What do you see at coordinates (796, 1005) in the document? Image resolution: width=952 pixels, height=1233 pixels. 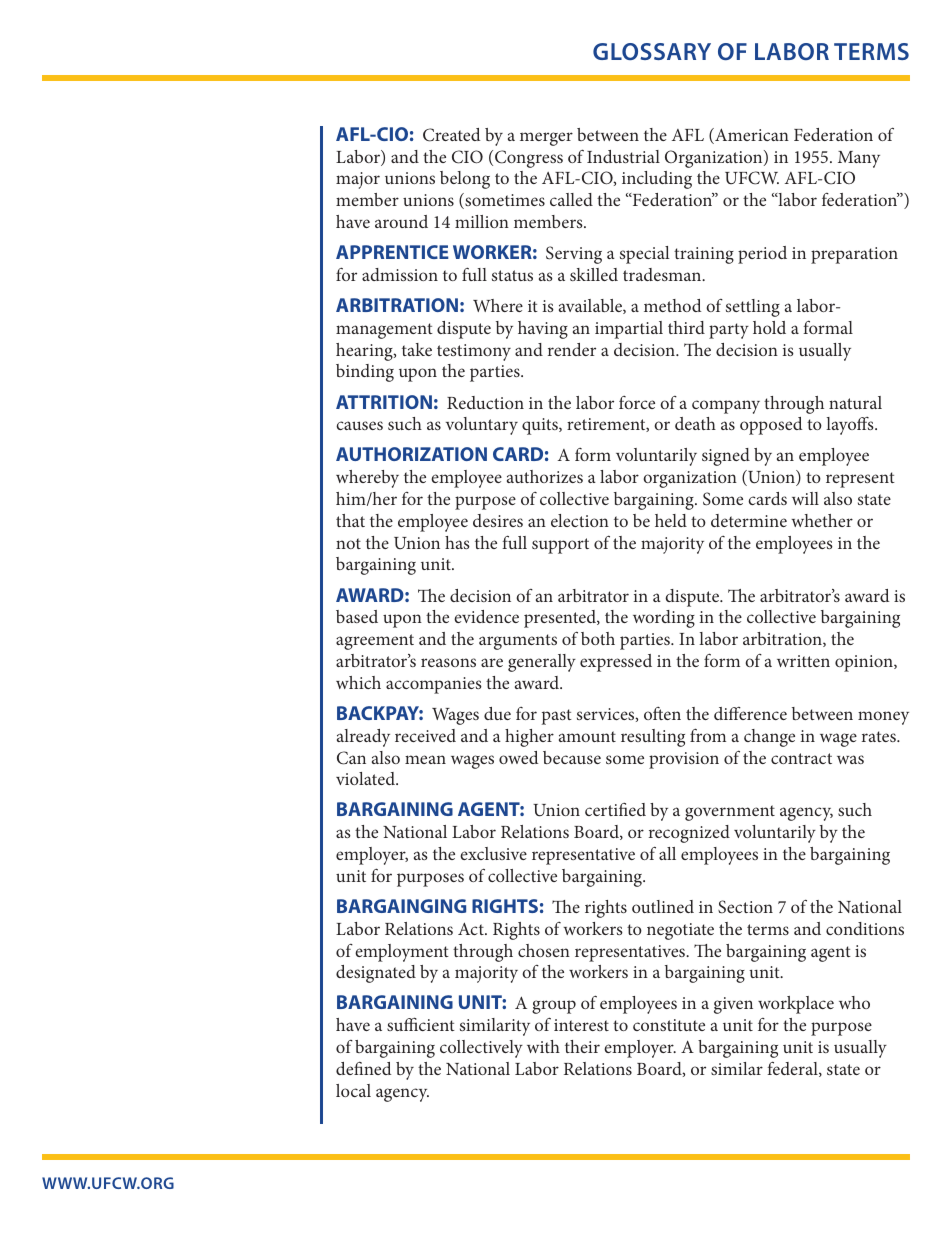 I see `workplace` at bounding box center [796, 1005].
